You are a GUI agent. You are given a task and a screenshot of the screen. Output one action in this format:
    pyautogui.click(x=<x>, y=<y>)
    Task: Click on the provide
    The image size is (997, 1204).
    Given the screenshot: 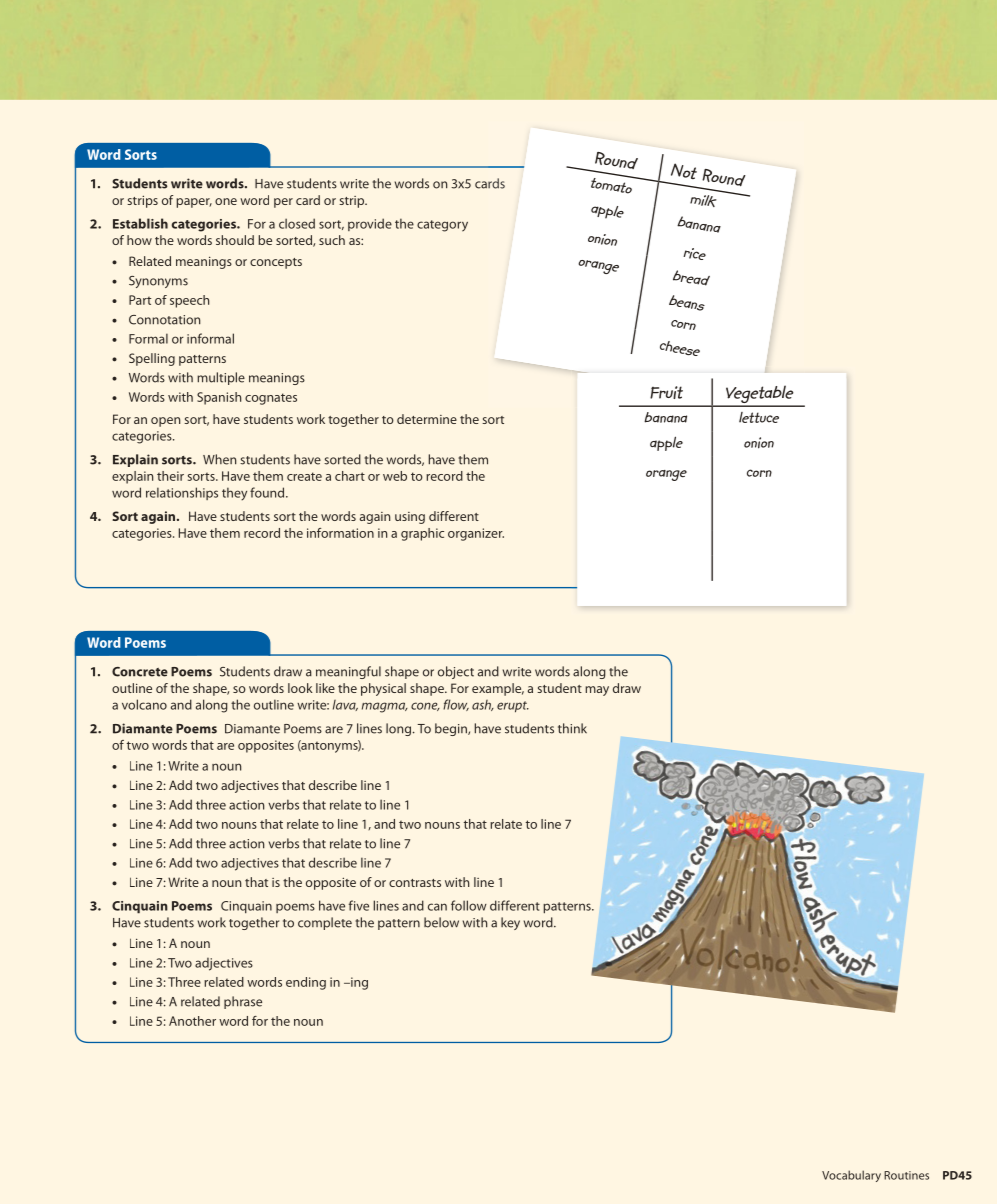 What is the action you would take?
    pyautogui.click(x=370, y=224)
